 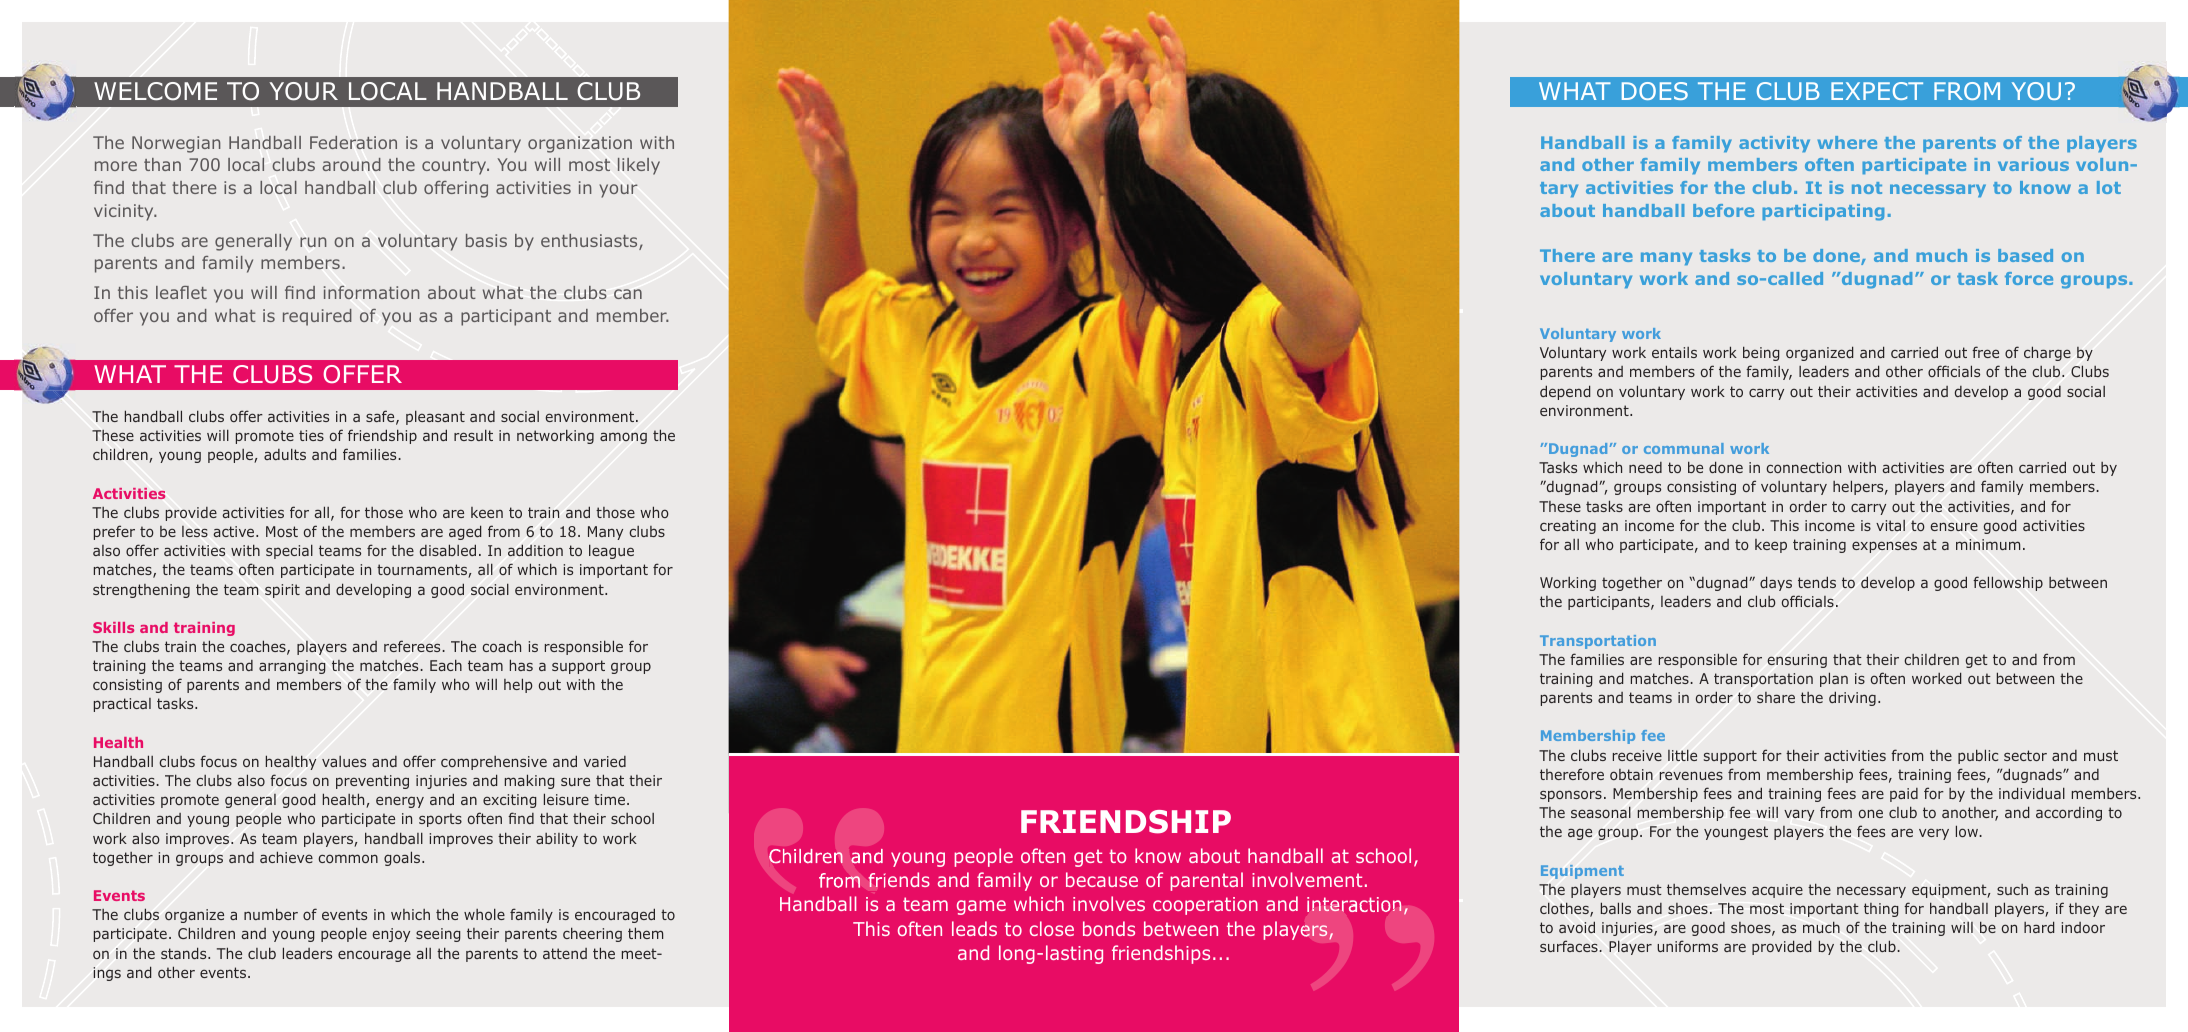 I want to click on driving, so click(x=1852, y=698).
